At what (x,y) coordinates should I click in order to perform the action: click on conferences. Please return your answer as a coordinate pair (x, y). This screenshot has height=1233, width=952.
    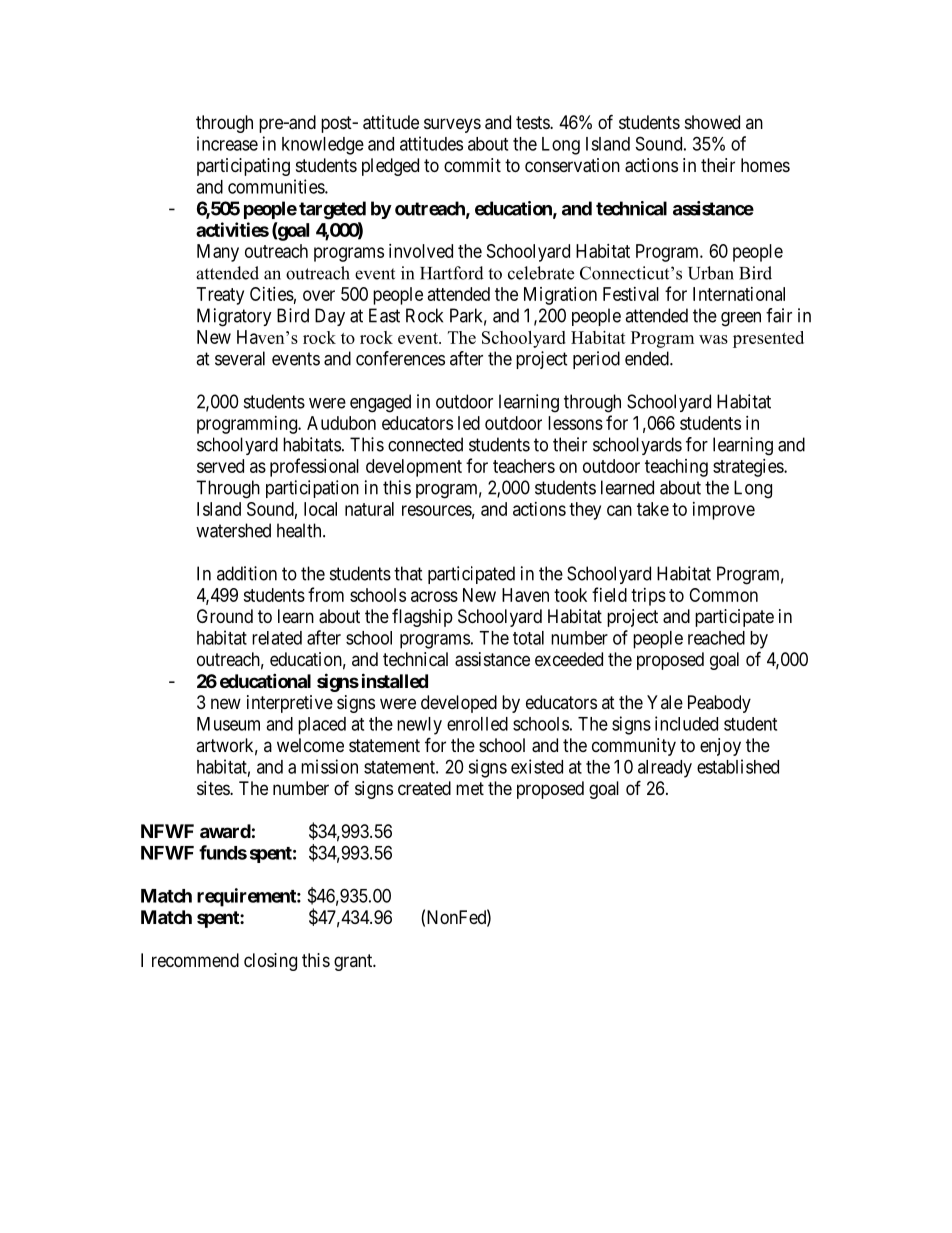
    Looking at the image, I should click on (400, 358).
